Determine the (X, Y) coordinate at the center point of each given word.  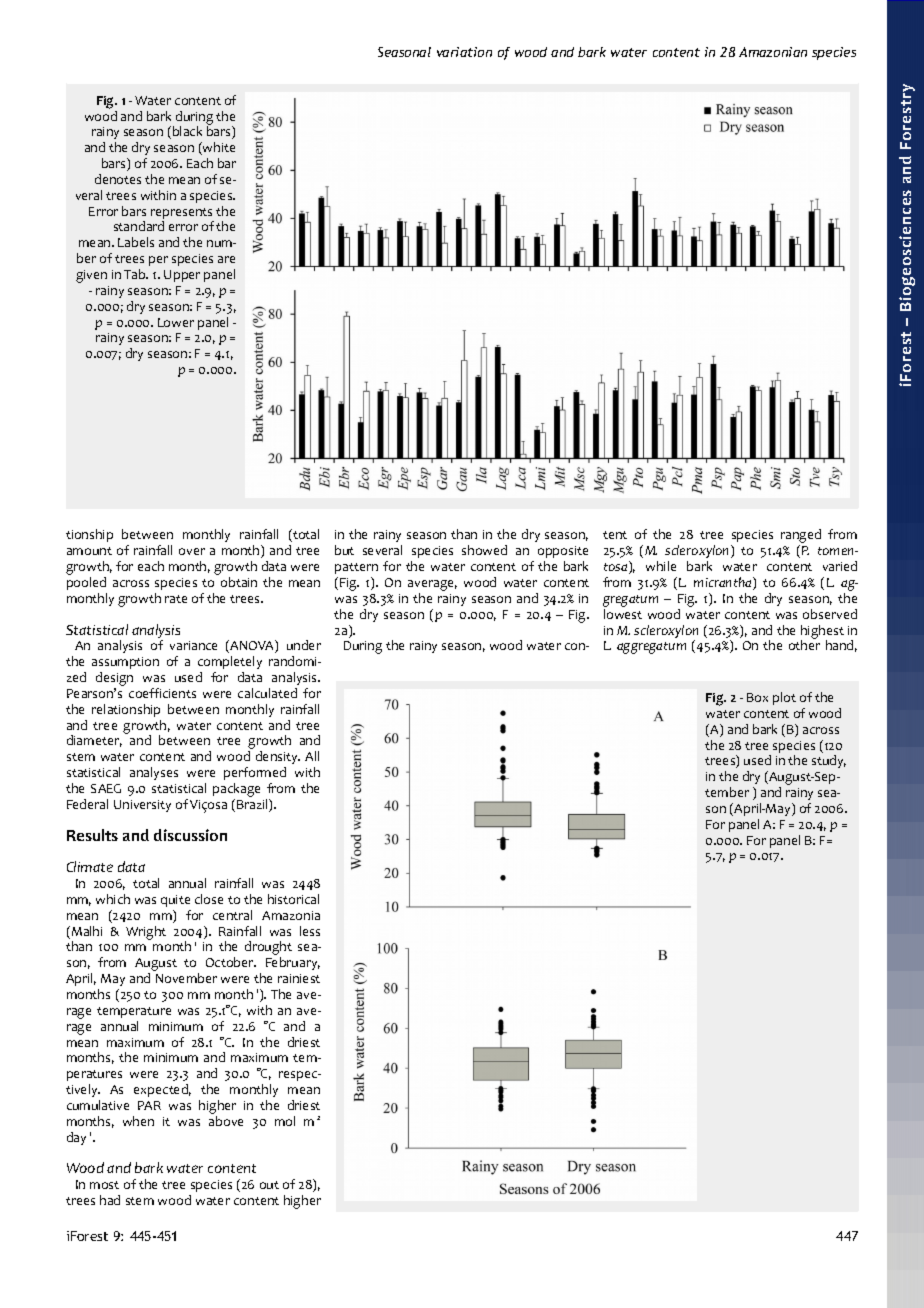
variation (464, 52)
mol (285, 1121)
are (226, 259)
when (138, 1121)
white (218, 148)
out (269, 1185)
